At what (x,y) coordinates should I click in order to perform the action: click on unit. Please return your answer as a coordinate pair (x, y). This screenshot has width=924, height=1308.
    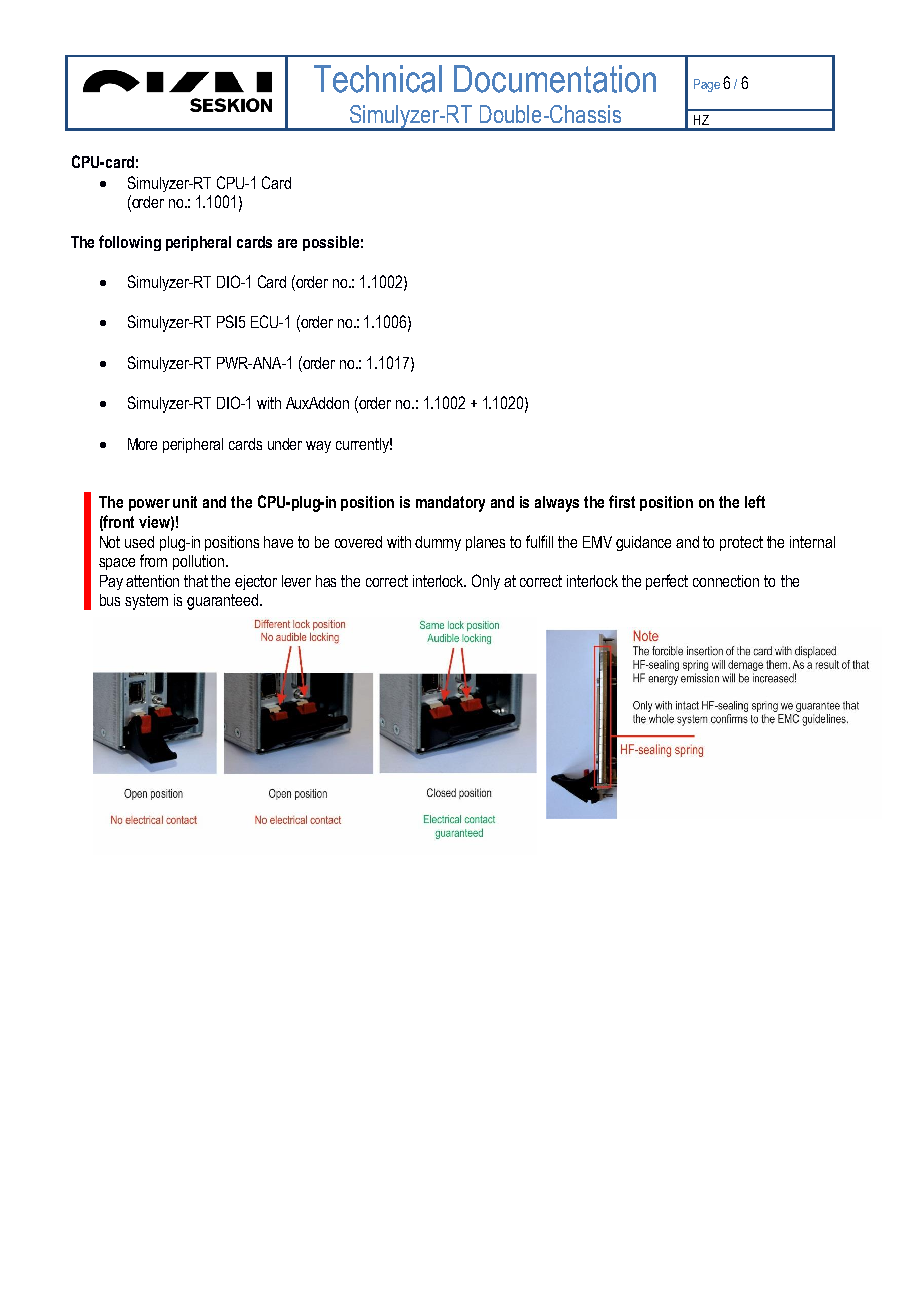
    Looking at the image, I should click on (185, 502).
